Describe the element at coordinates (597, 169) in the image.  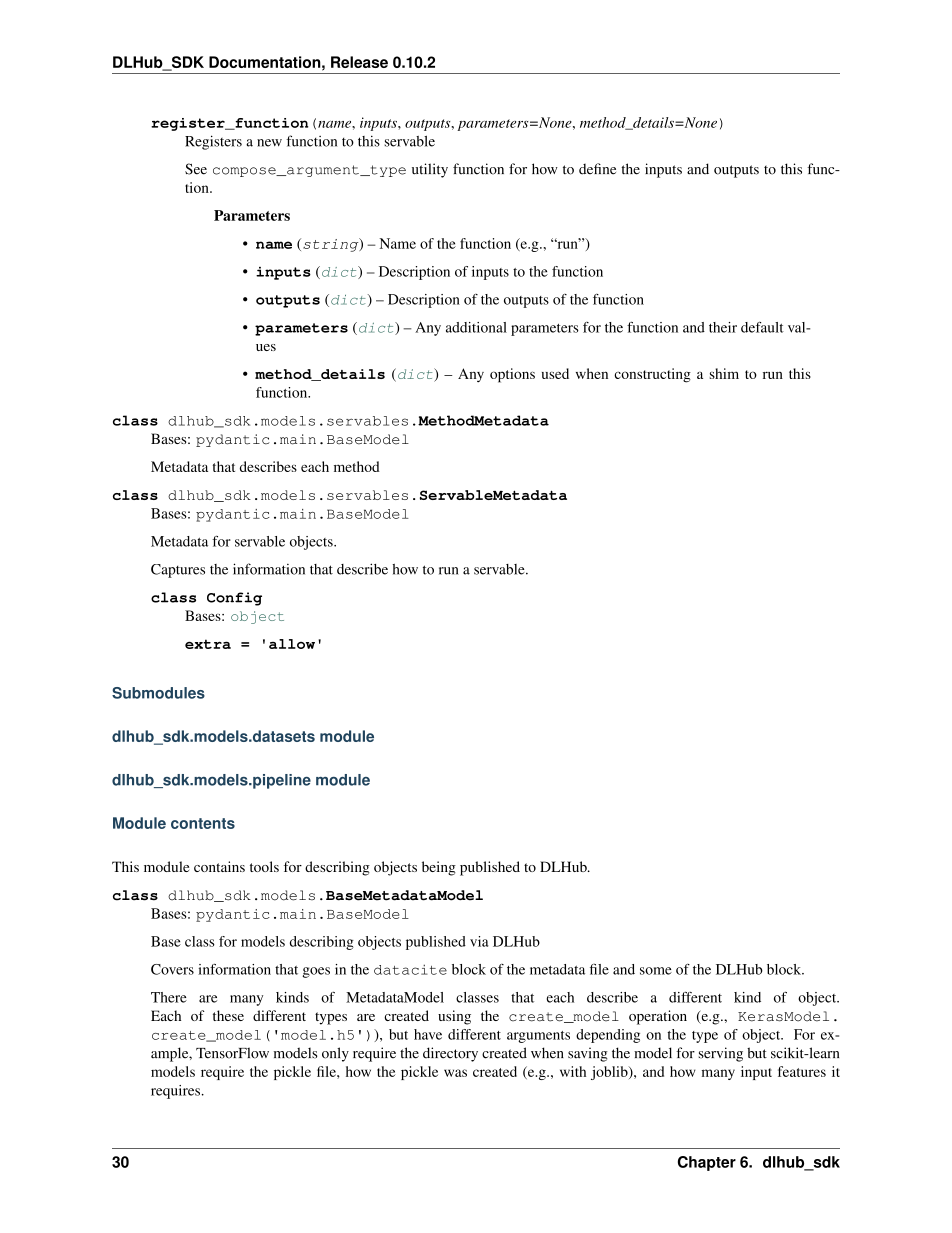
I see `define` at that location.
